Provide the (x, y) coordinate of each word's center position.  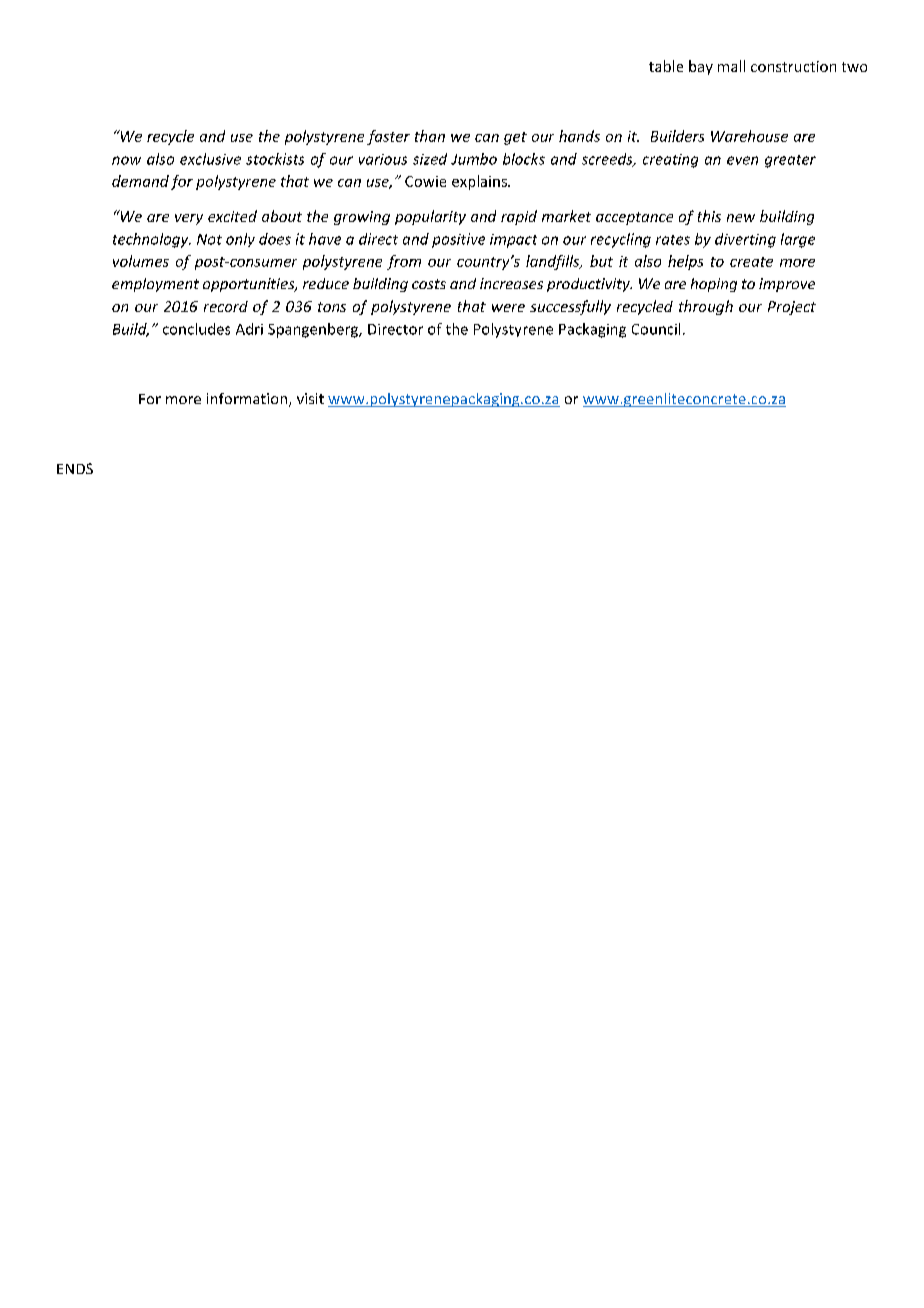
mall (731, 66)
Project (792, 308)
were (508, 308)
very (189, 219)
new (741, 218)
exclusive (210, 159)
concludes (196, 329)
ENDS (75, 468)
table (666, 66)
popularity (430, 217)
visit (310, 398)
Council (656, 329)
